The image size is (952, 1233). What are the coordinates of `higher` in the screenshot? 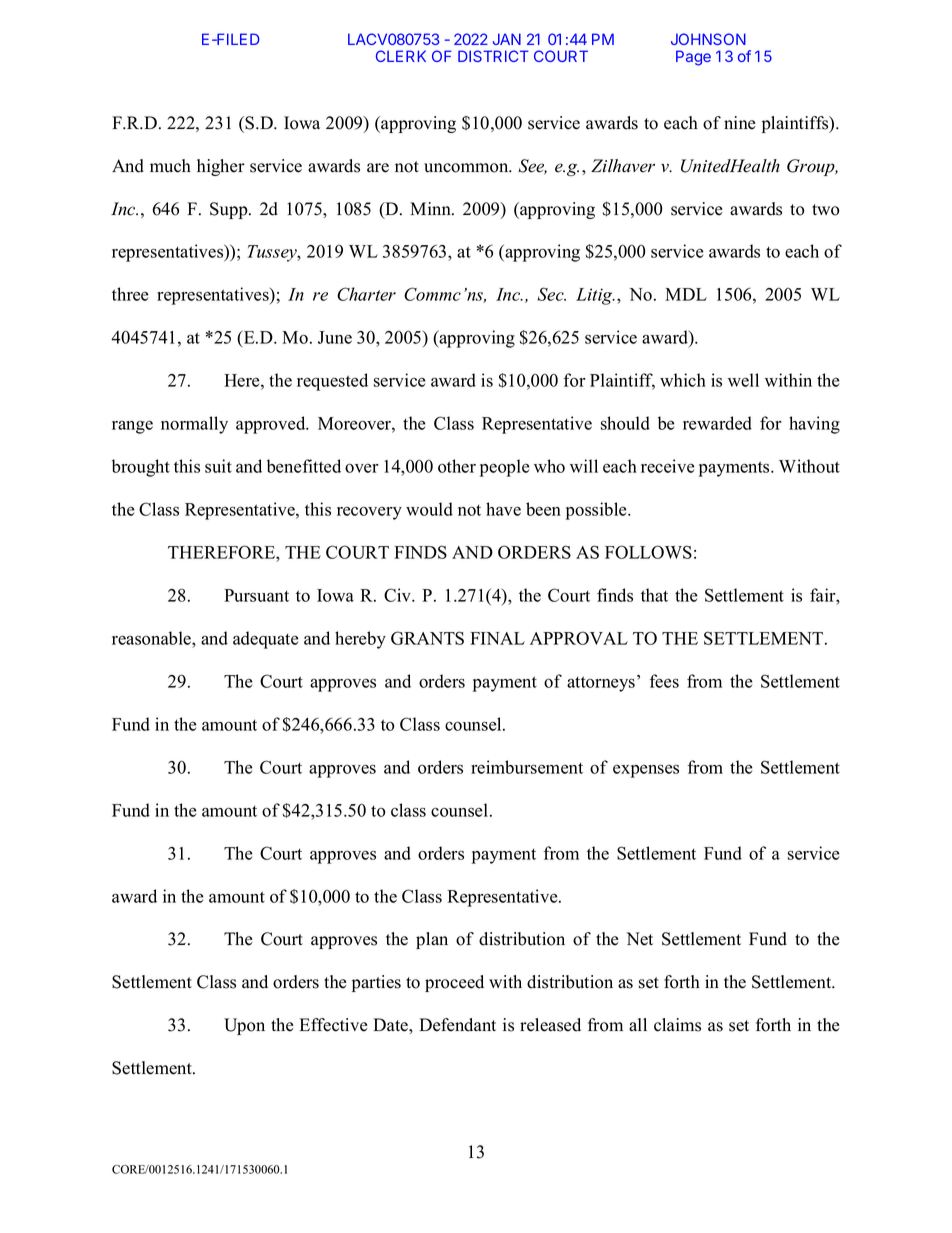 It's located at (221, 167).
